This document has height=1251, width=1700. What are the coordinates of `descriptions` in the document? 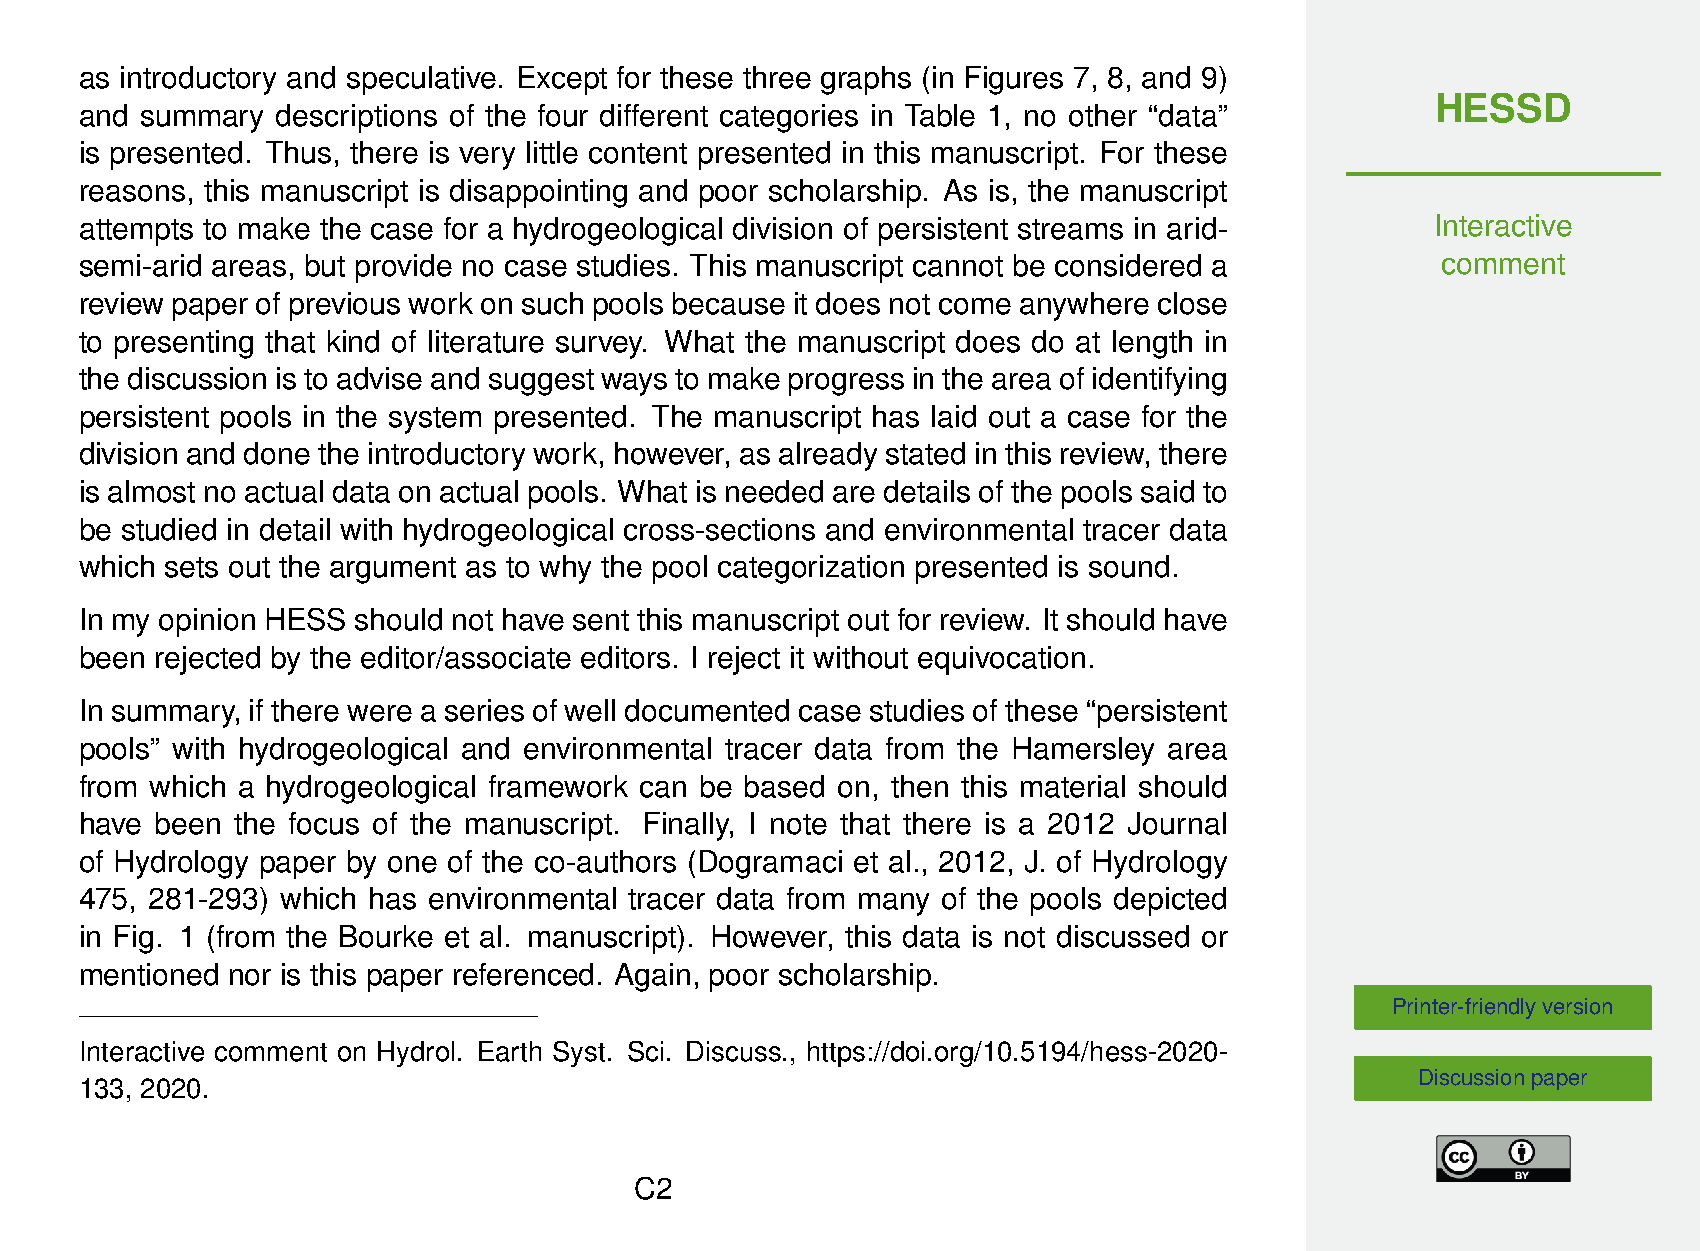 It's located at (356, 118).
